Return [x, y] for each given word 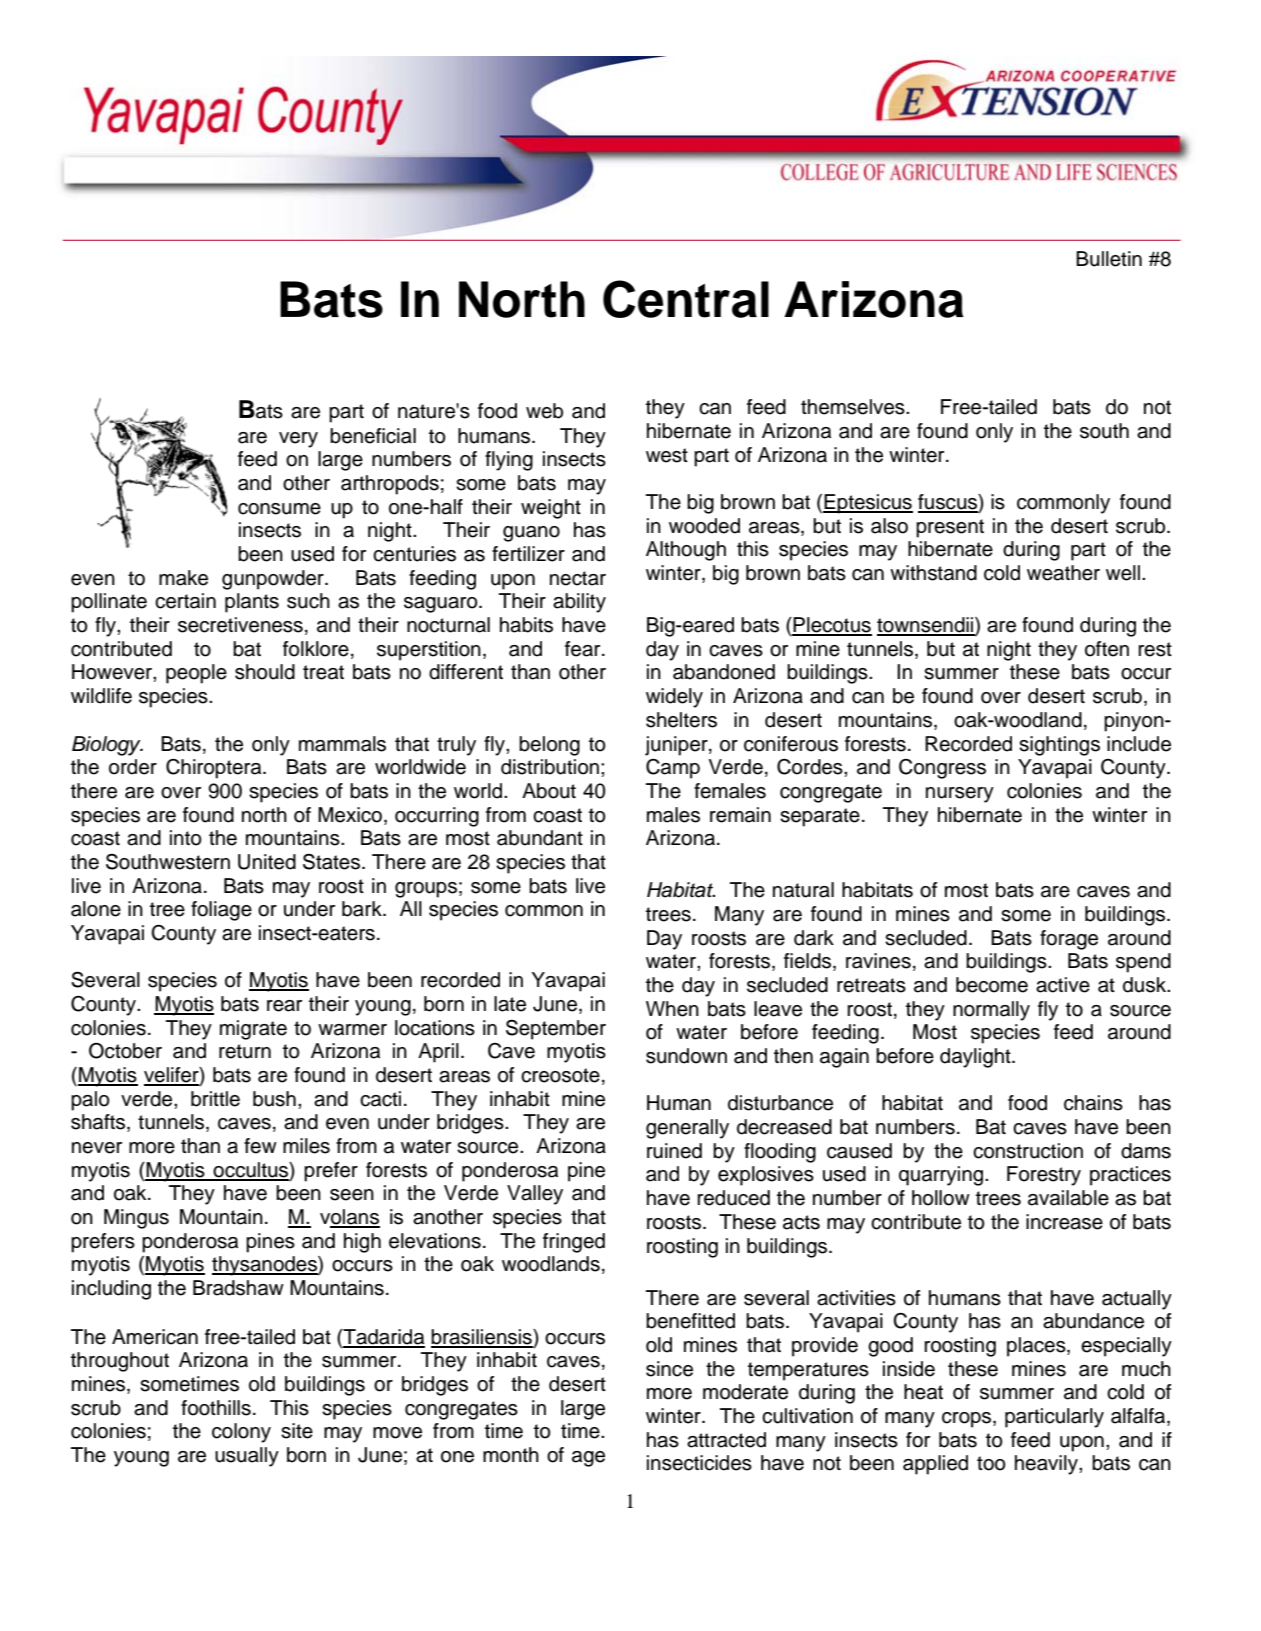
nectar [578, 578]
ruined [674, 1151]
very [298, 440]
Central [686, 299]
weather [1063, 573]
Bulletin [1109, 259]
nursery [960, 795]
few [260, 1146]
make [183, 578]
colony [241, 1433]
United [267, 862]
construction [1028, 1151]
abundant [540, 838]
